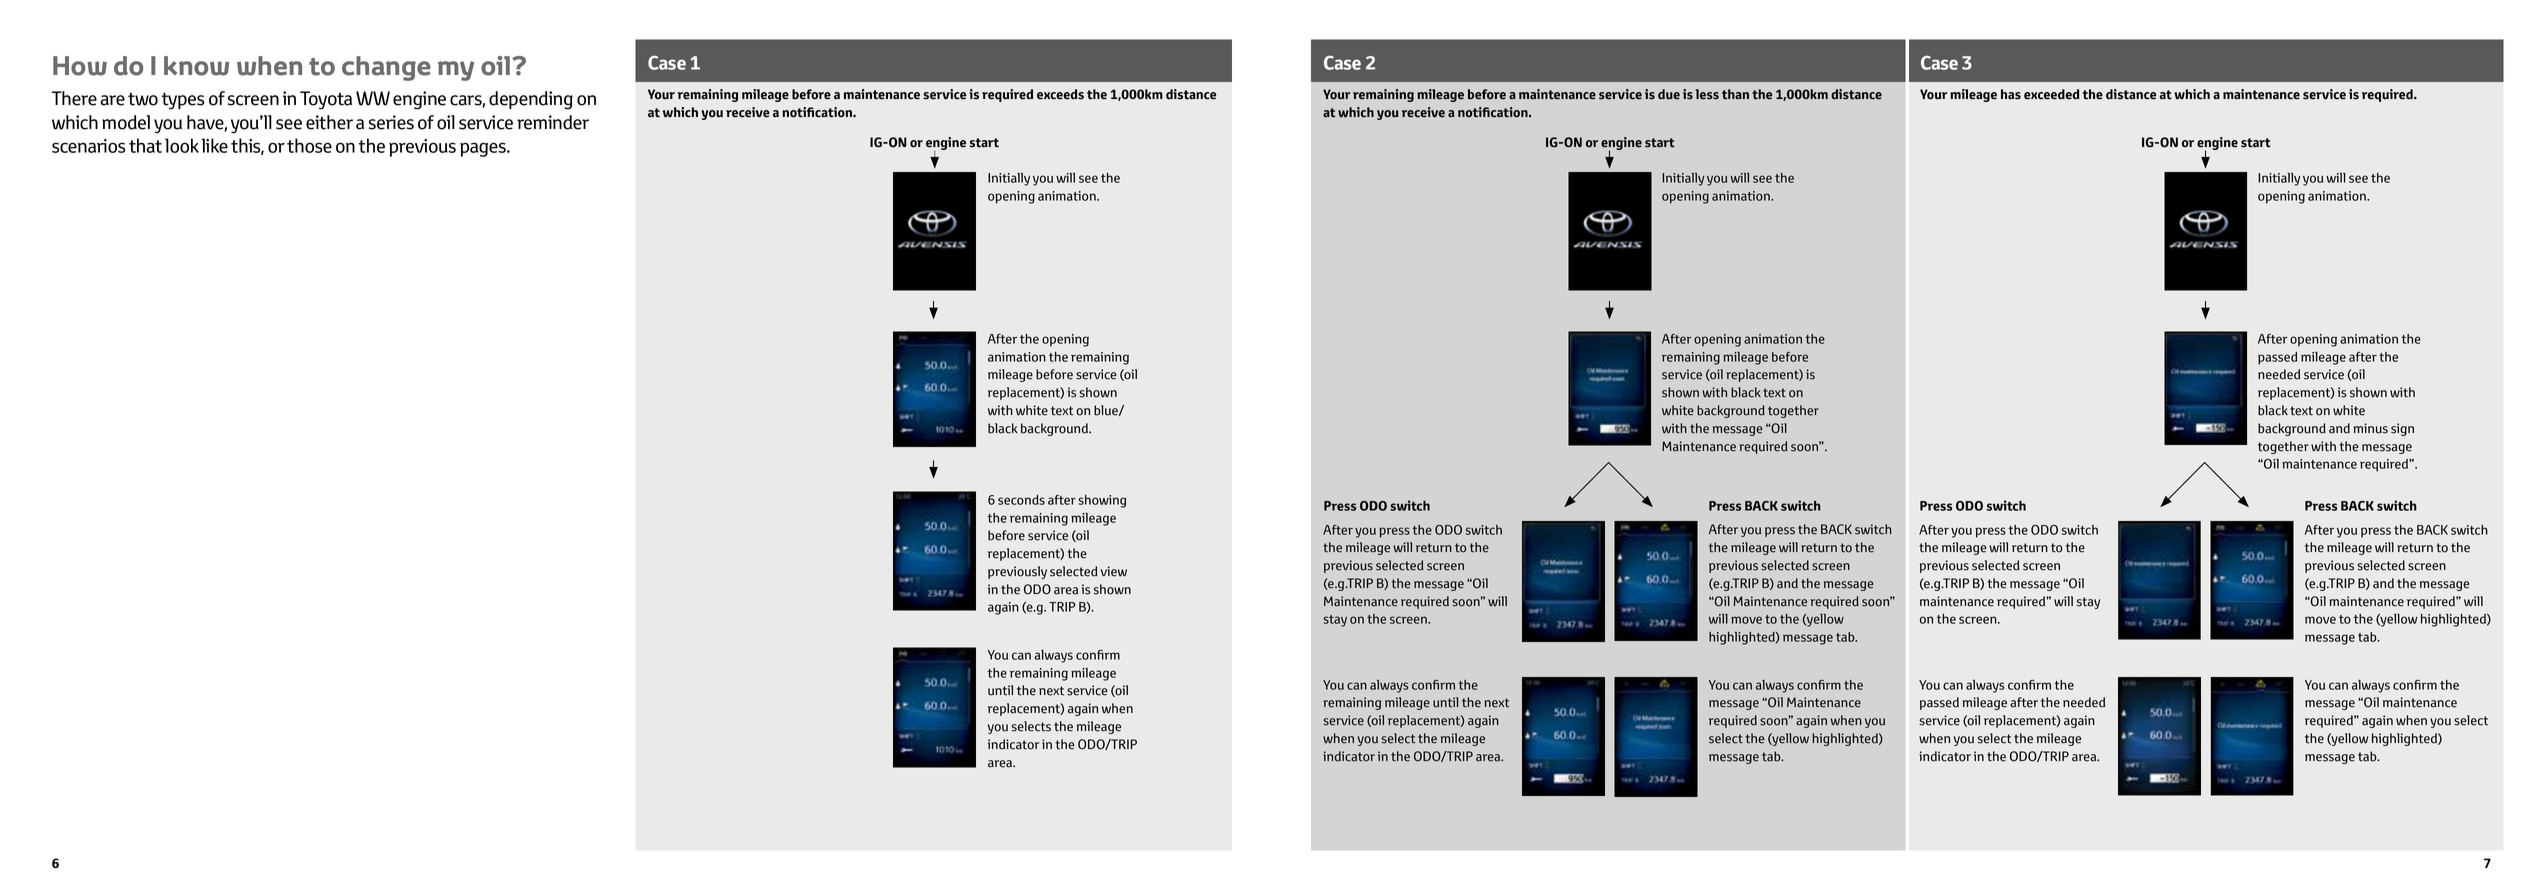 The height and width of the screenshot is (890, 2543). I want to click on scenarios, so click(88, 146).
